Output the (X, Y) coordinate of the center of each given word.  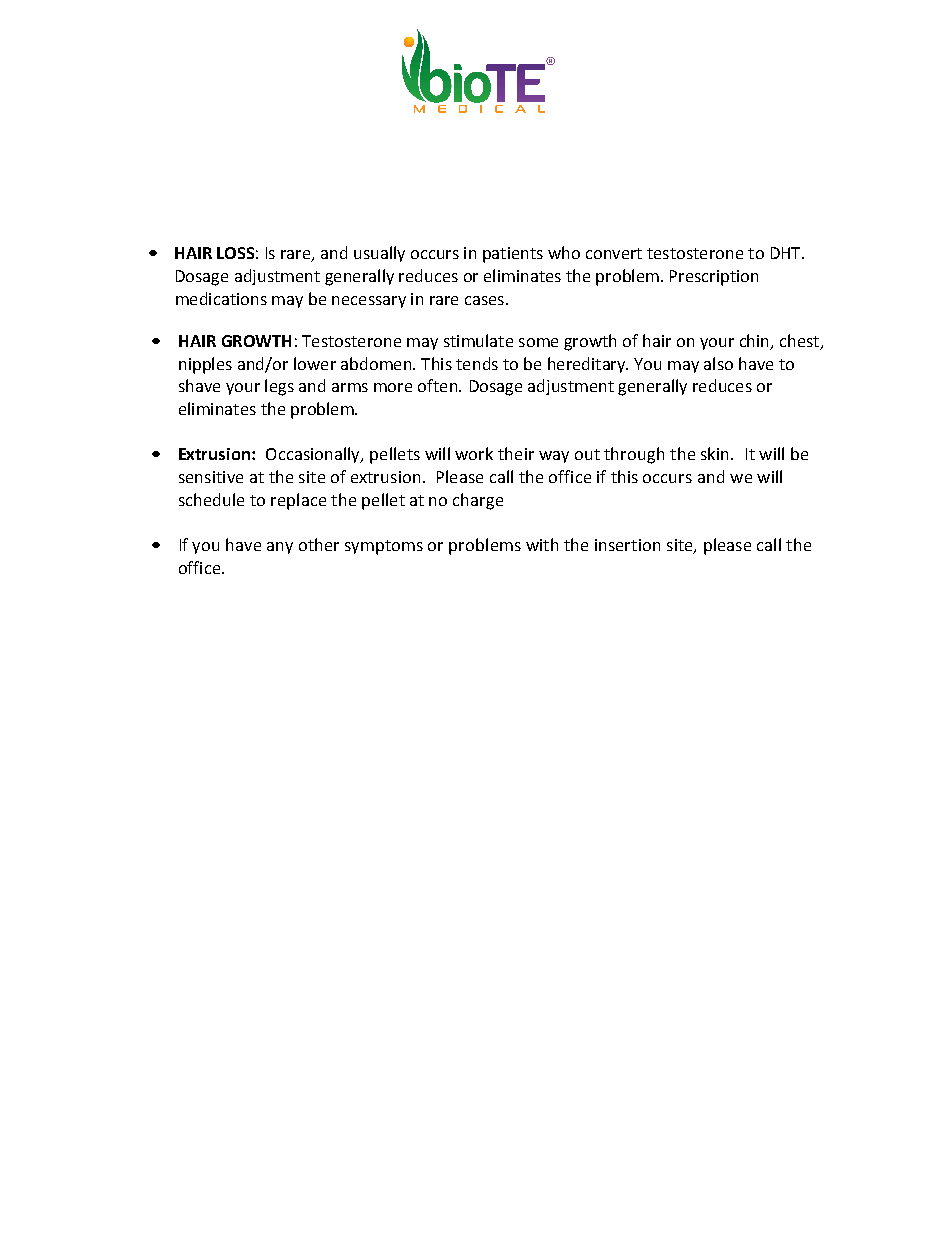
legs (279, 387)
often (439, 385)
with (542, 544)
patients (513, 255)
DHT (787, 253)
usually (379, 254)
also (718, 363)
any (280, 548)
